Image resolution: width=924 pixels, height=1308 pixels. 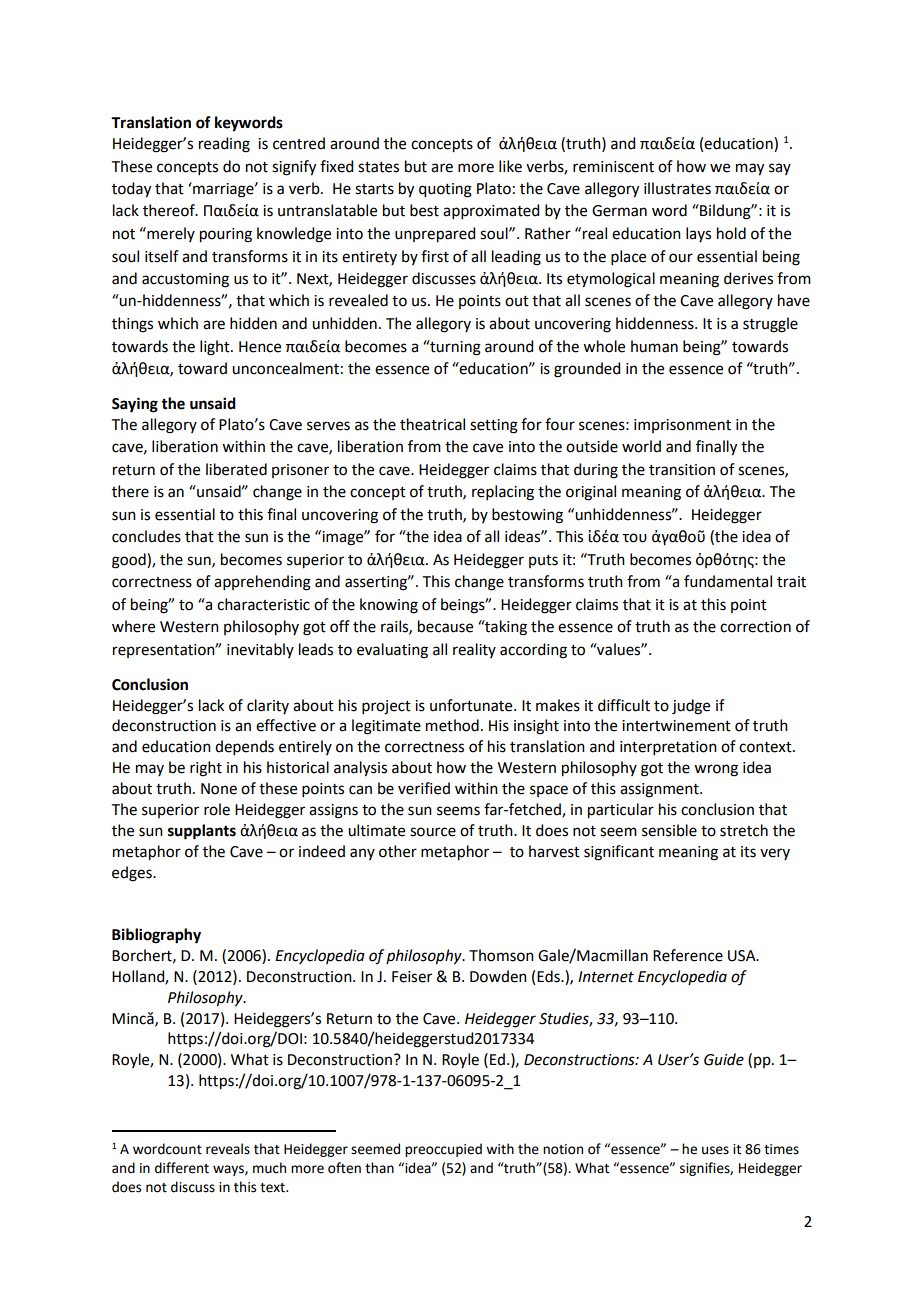 What do you see at coordinates (228, 1149) in the document?
I see `reveals` at bounding box center [228, 1149].
